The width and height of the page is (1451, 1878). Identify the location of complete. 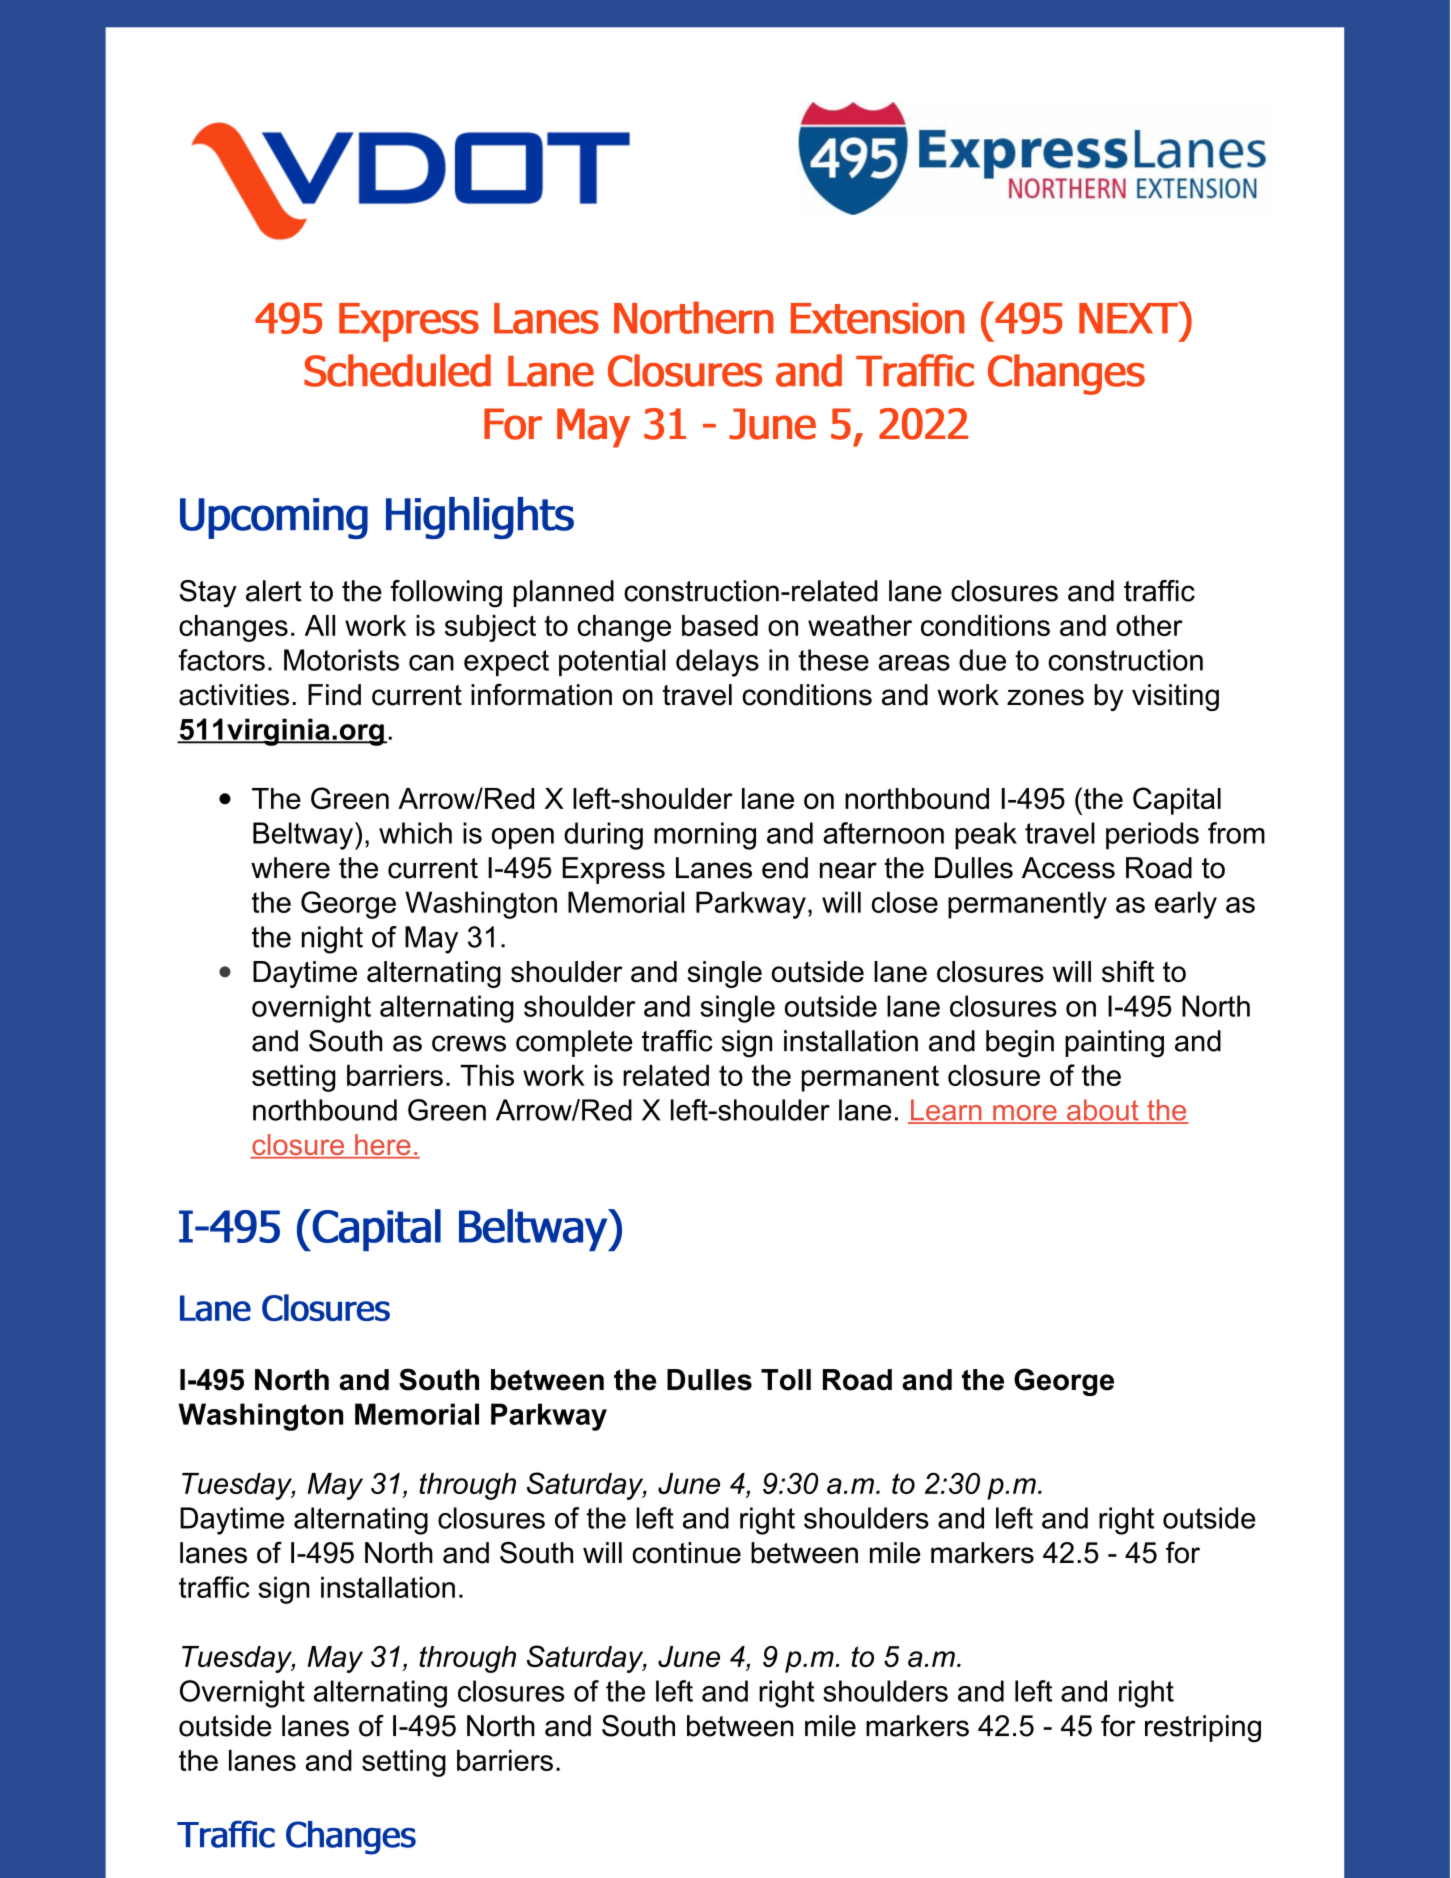
(574, 1043).
